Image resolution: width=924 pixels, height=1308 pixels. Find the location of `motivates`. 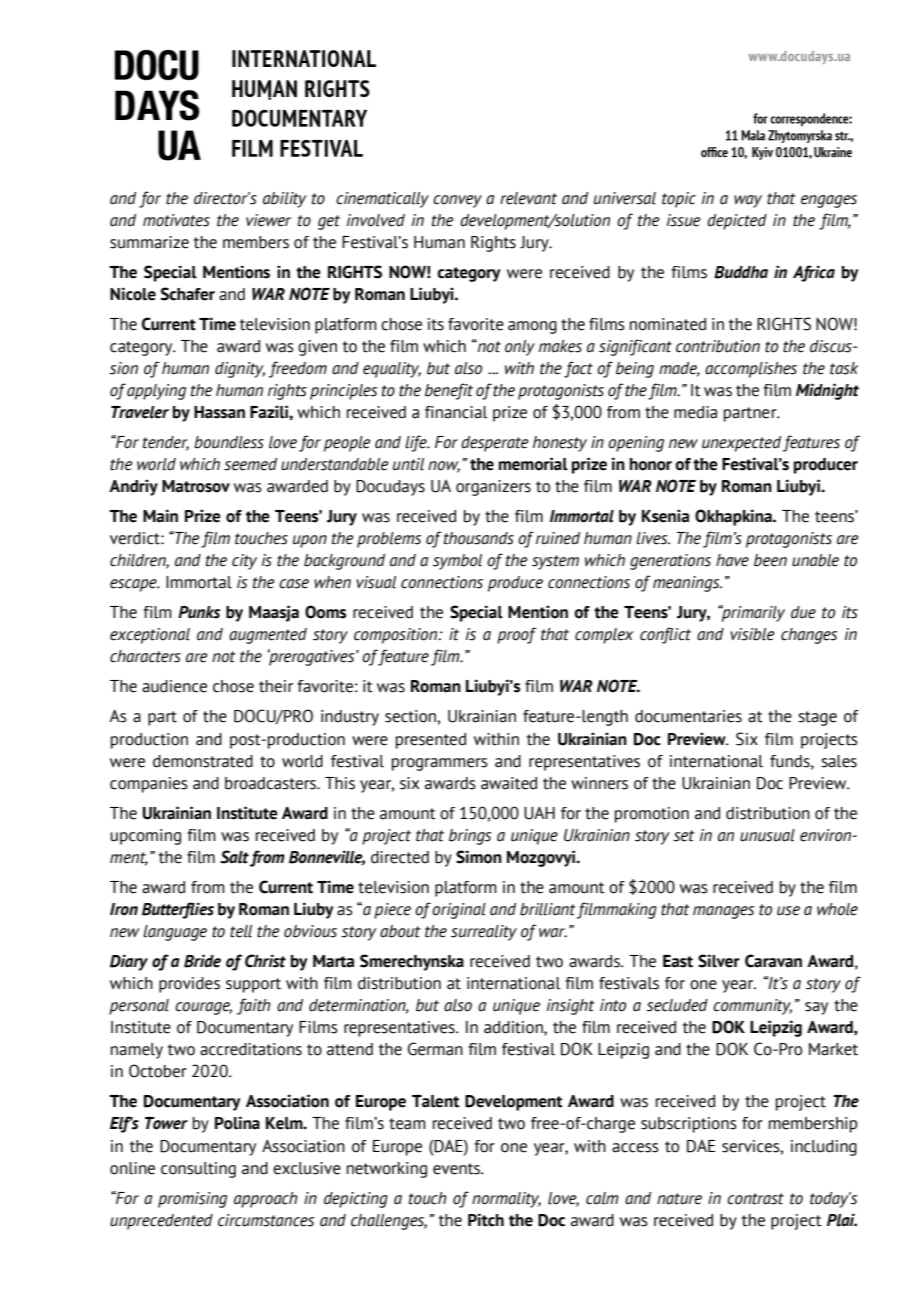

motivates is located at coordinates (176, 220).
